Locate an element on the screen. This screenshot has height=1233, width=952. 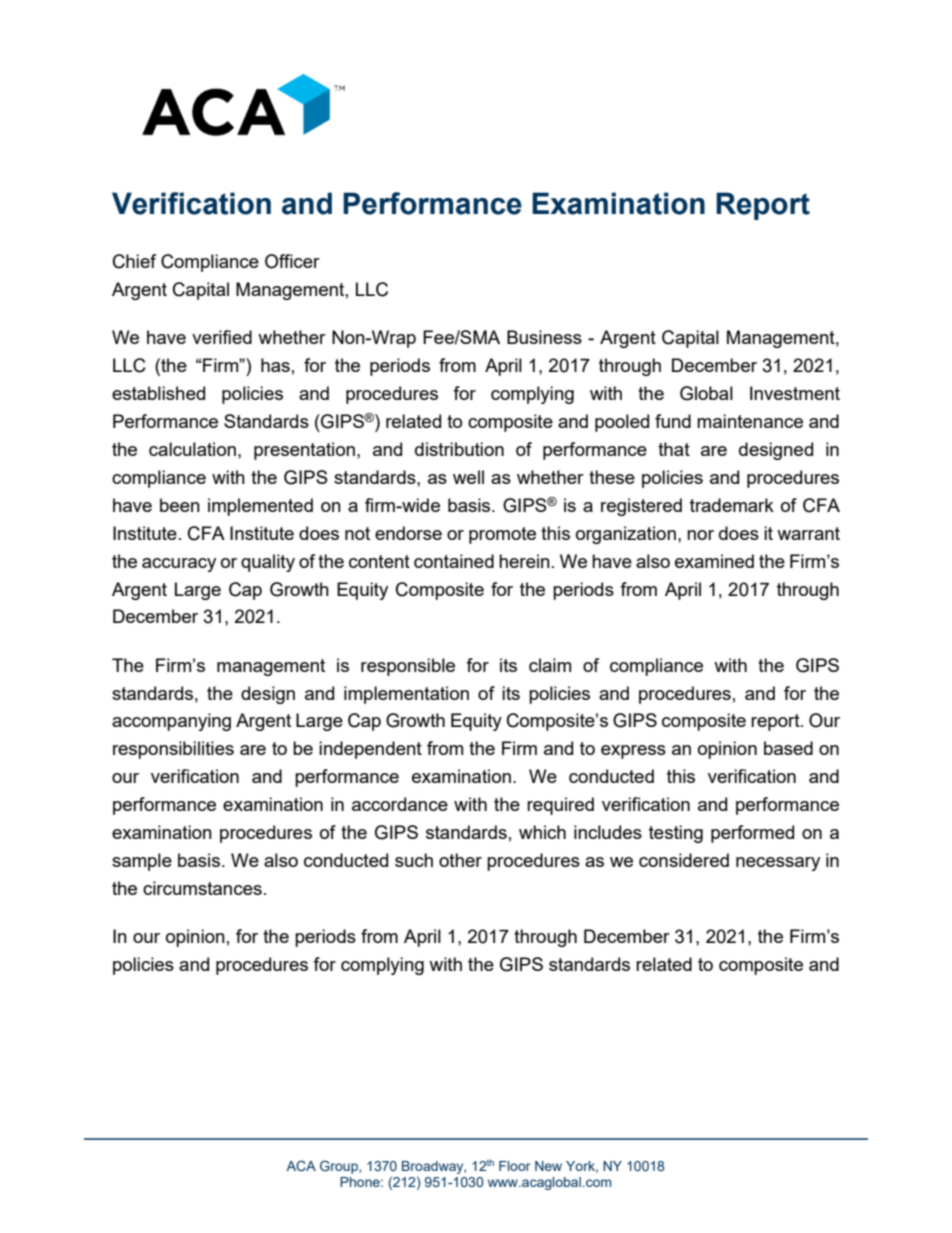
Group is located at coordinates (340, 1167).
